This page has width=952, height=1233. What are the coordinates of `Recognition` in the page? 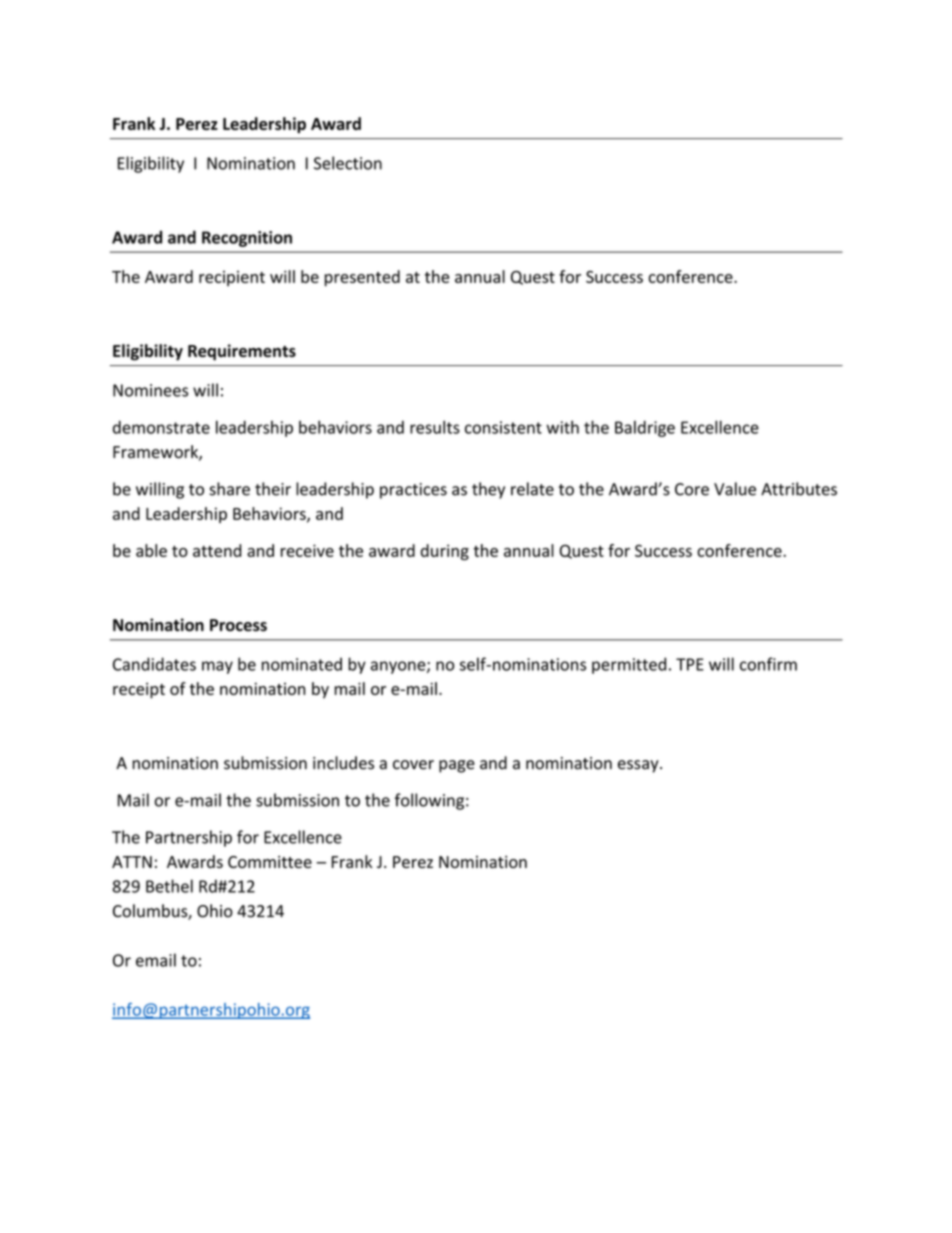 It's located at (247, 239).
